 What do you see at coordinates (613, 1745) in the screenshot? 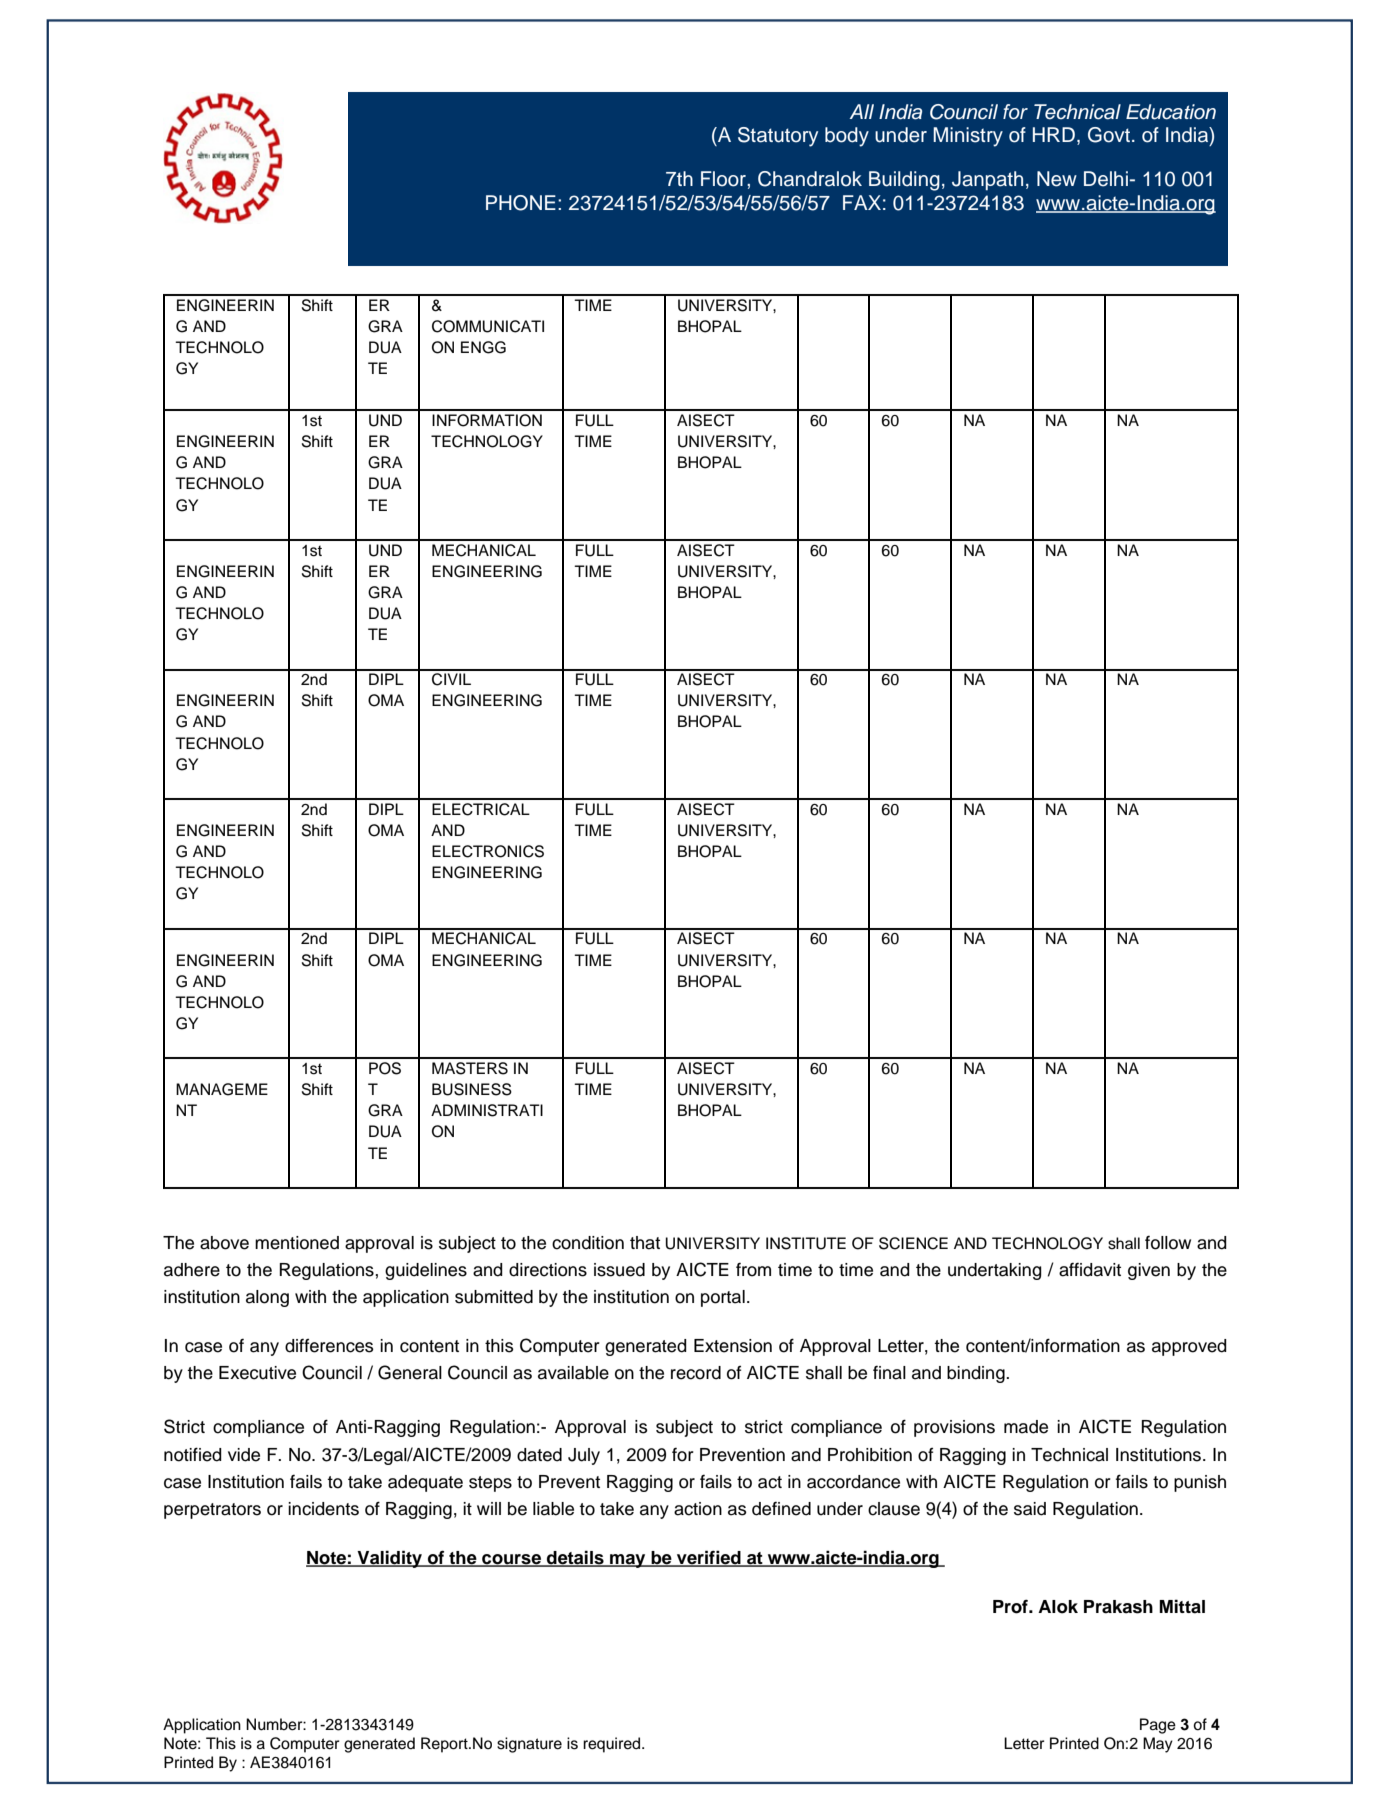
I see `required` at bounding box center [613, 1745].
